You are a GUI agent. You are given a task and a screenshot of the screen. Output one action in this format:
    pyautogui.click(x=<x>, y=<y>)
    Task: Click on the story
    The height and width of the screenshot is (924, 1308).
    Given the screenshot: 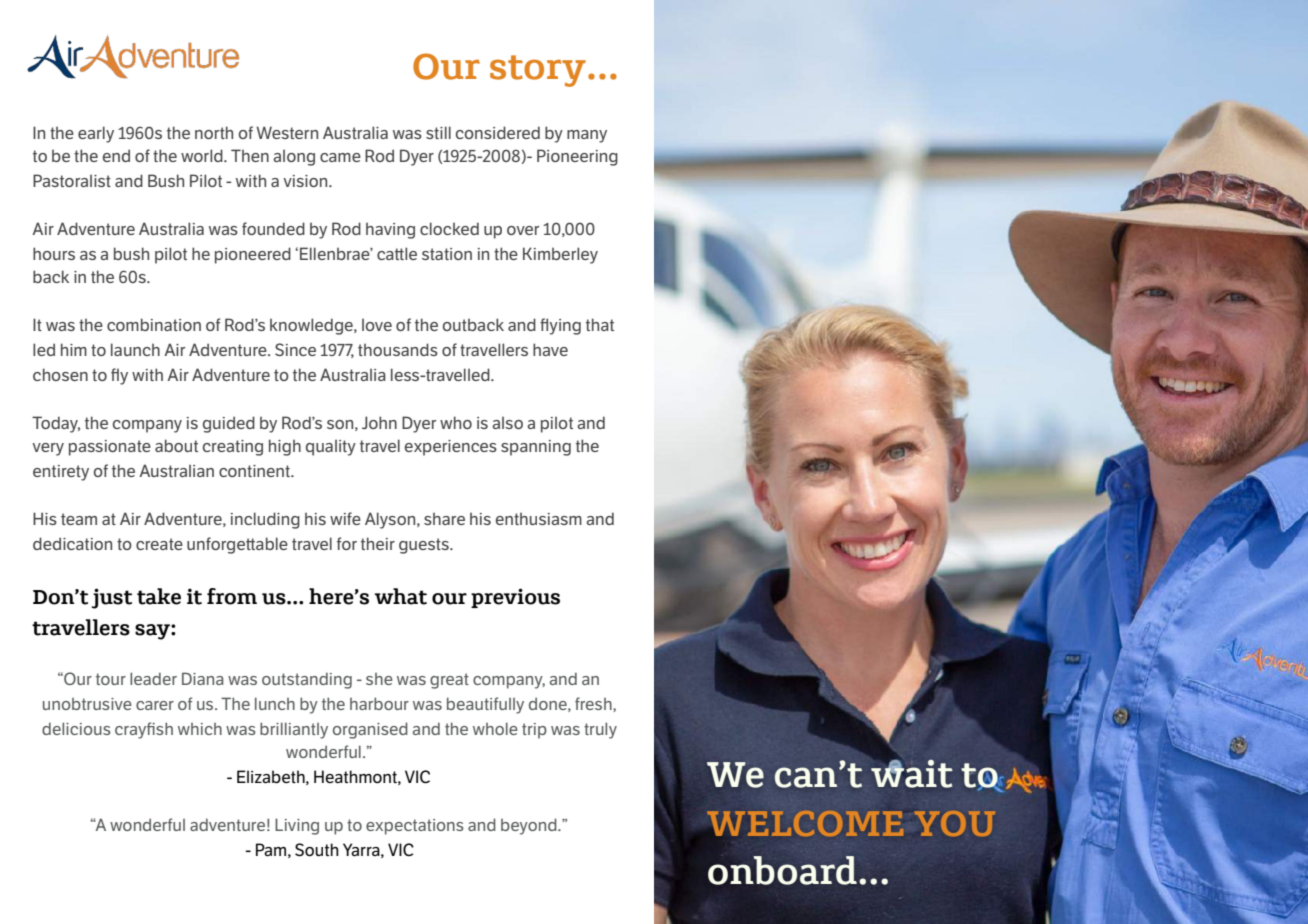 What is the action you would take?
    pyautogui.click(x=538, y=71)
